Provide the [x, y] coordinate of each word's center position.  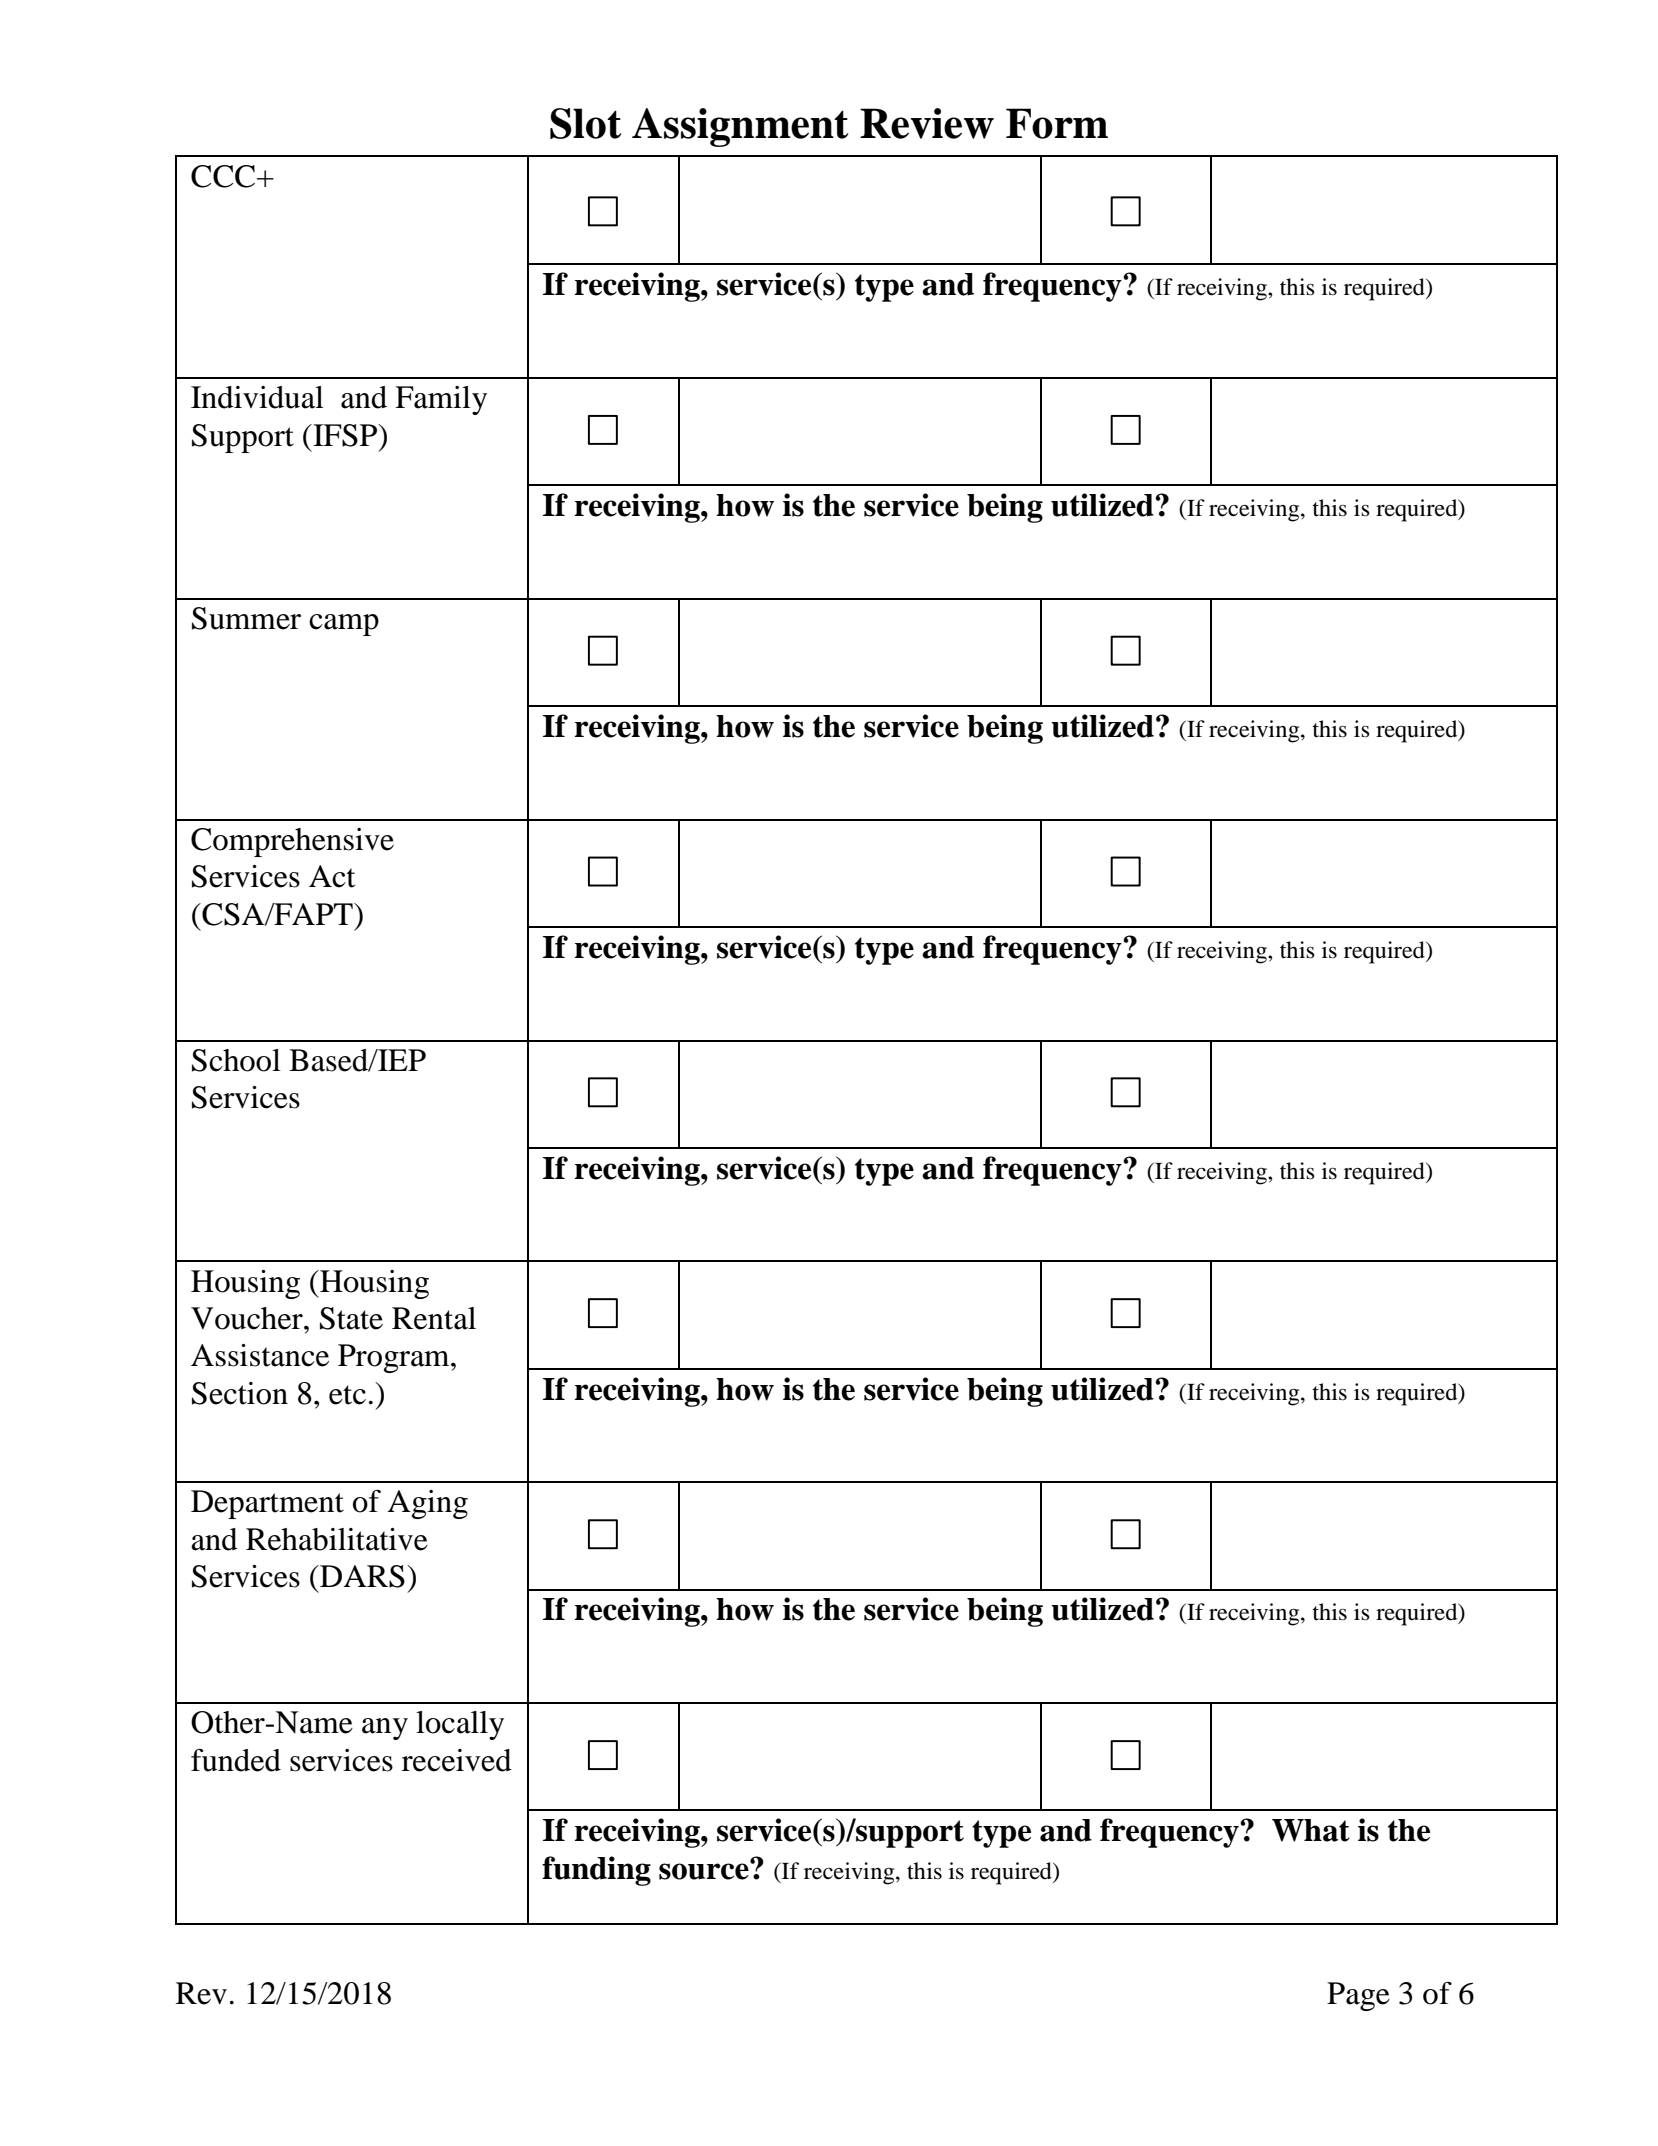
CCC [224, 176]
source [705, 1870]
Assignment [740, 127]
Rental [434, 1318]
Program [395, 1358]
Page [1358, 1996]
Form [1057, 123]
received [457, 1760]
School [236, 1060]
